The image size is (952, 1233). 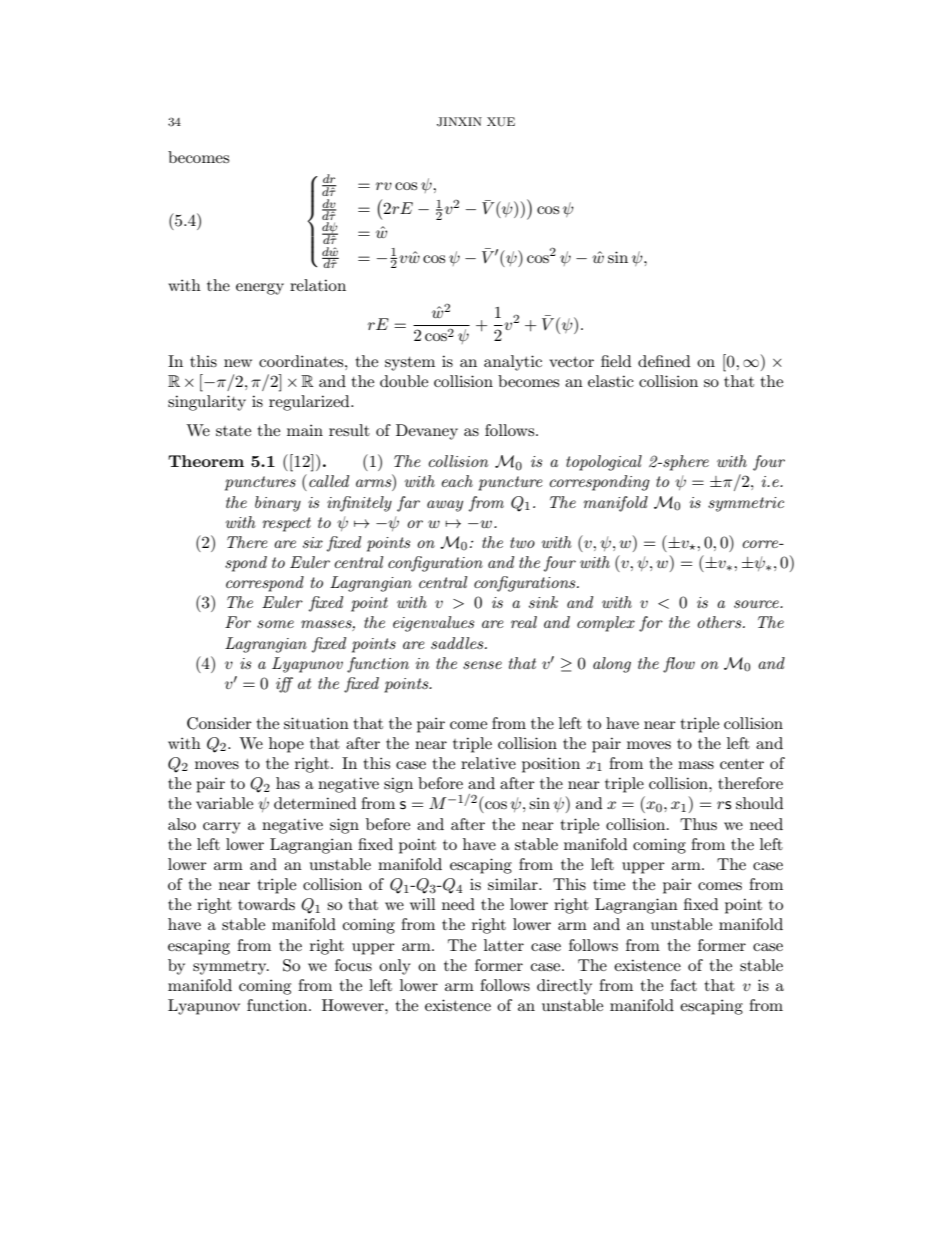 I want to click on flow, so click(x=679, y=665).
